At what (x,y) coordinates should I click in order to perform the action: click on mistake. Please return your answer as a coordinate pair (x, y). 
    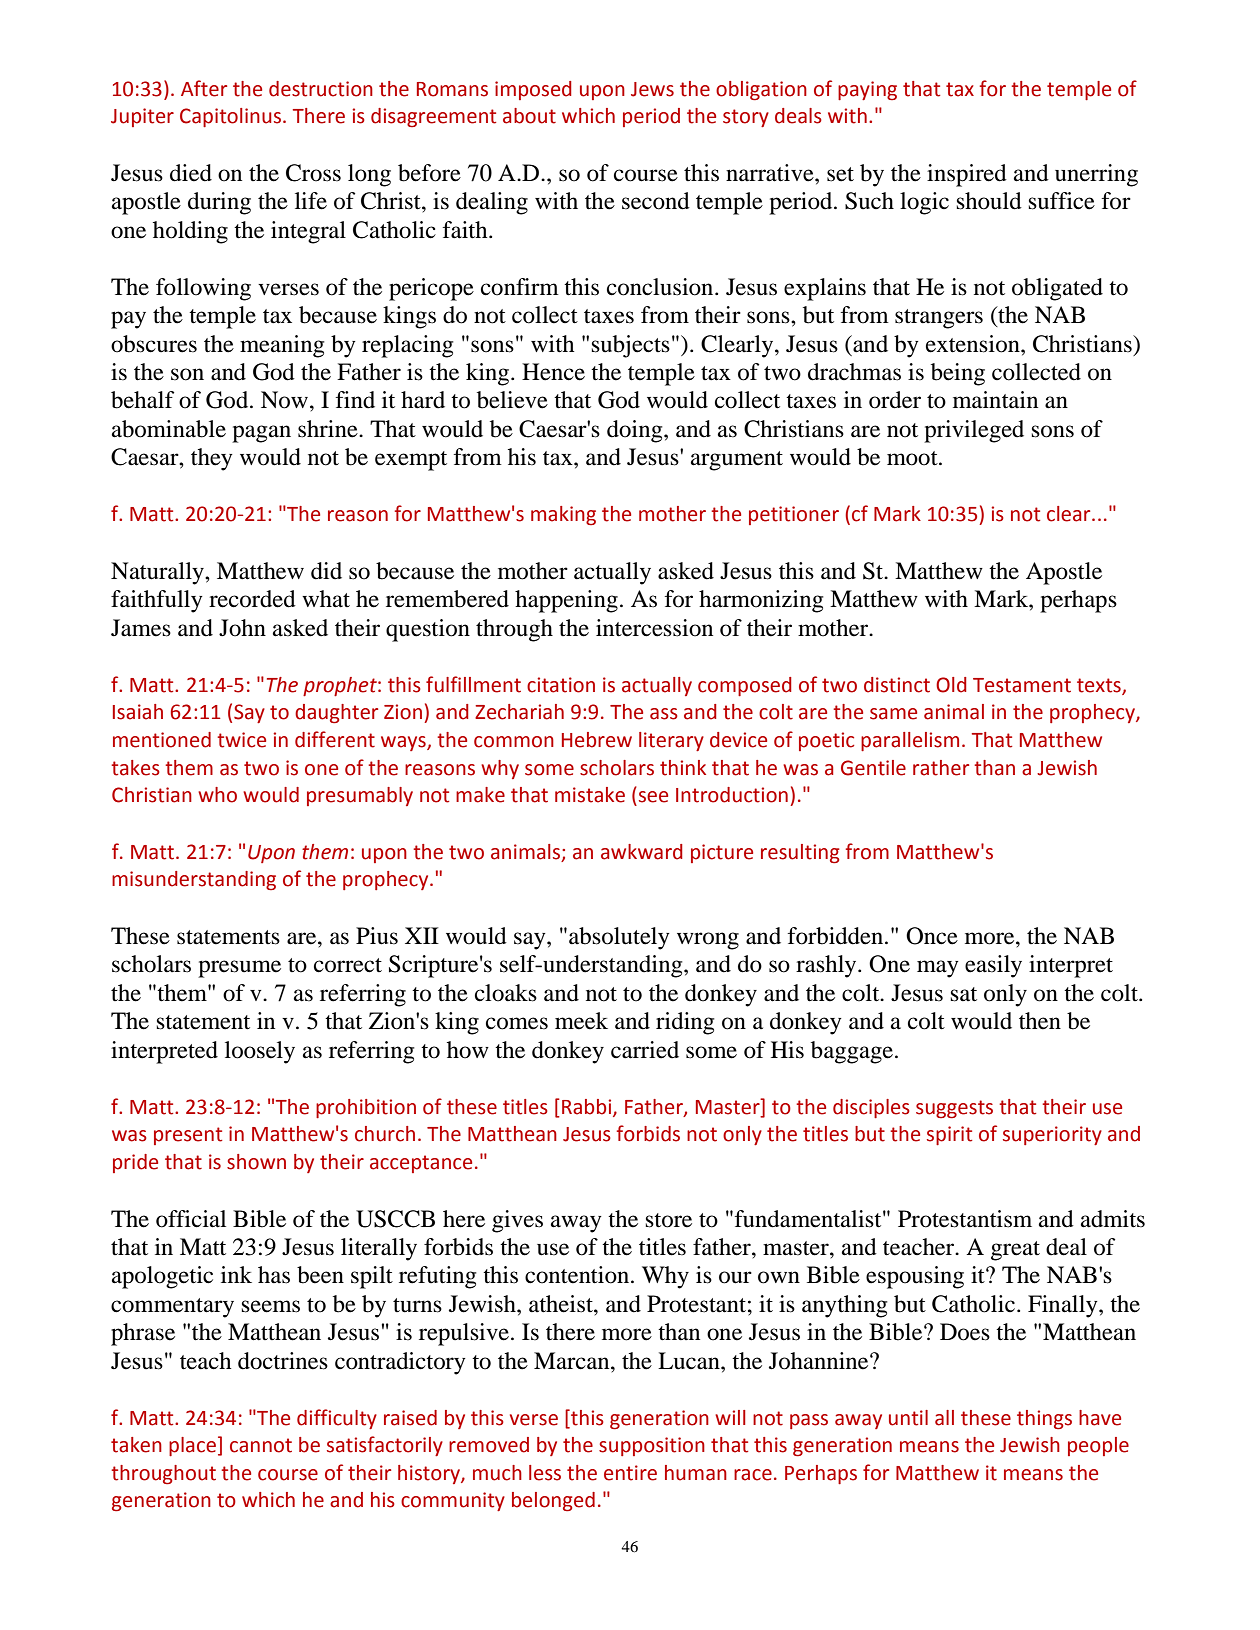
    Looking at the image, I should click on (590, 795).
